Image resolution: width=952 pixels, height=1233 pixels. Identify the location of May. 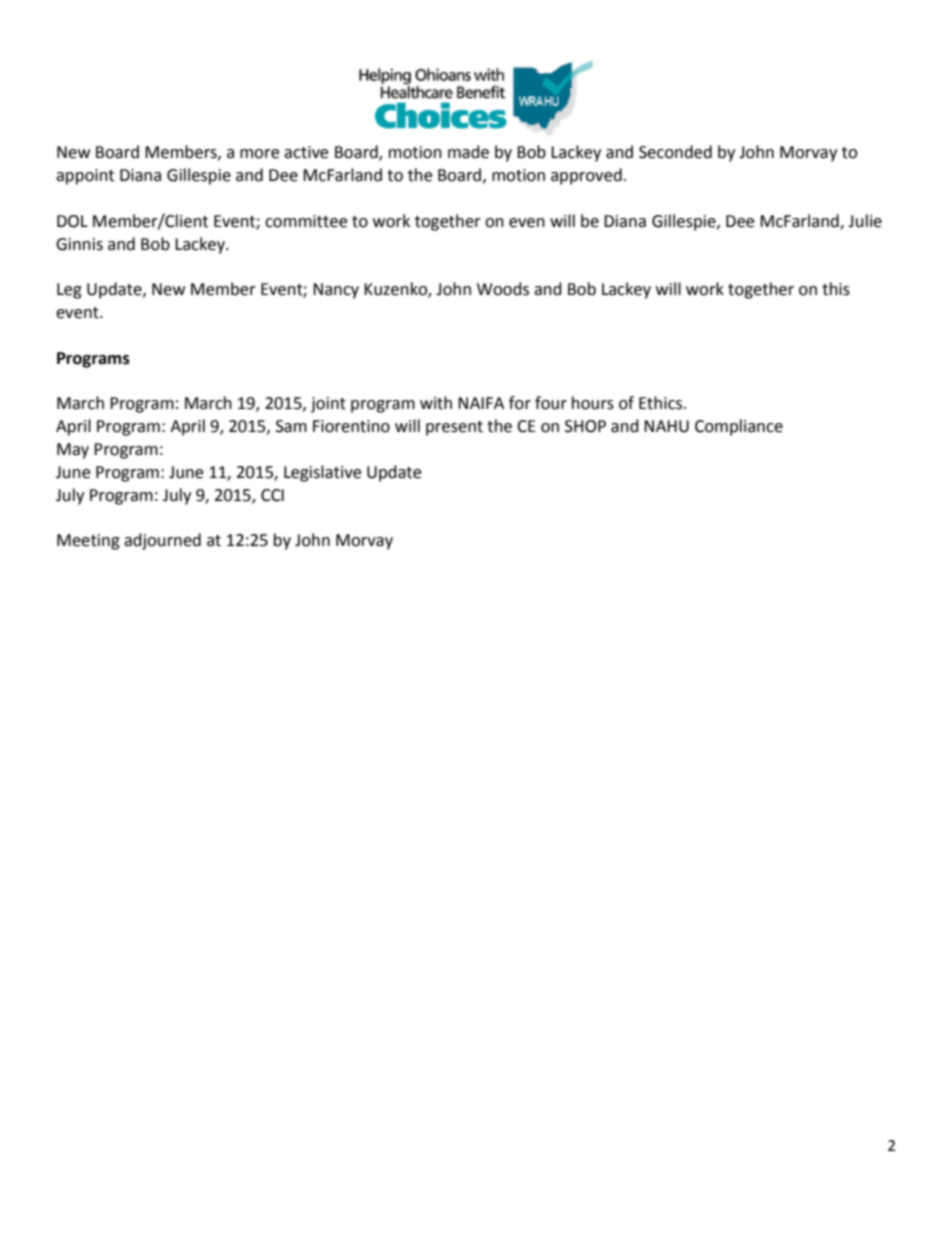
(73, 451).
